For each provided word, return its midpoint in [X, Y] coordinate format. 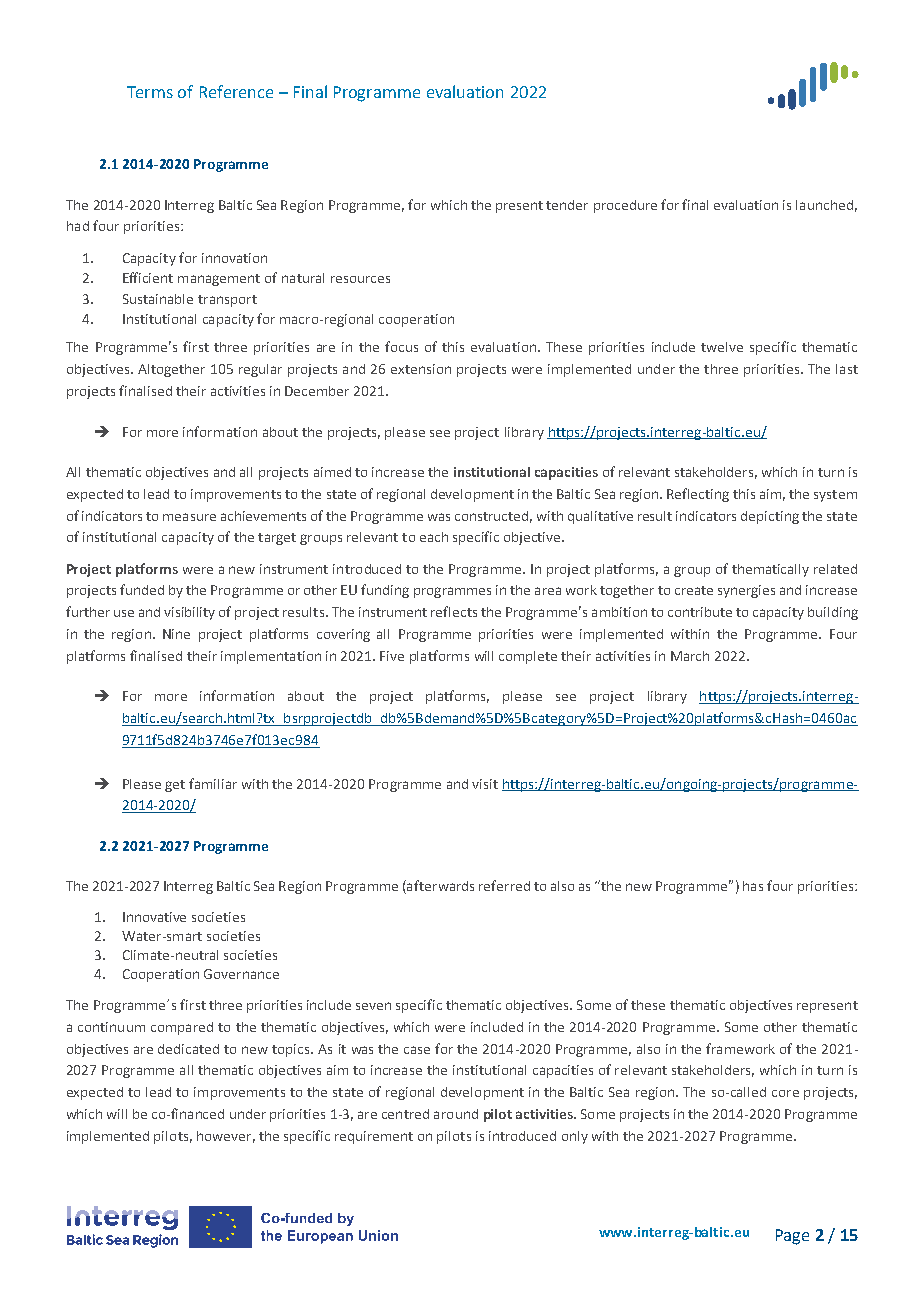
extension [421, 369]
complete [528, 657]
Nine [176, 634]
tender [567, 205]
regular [260, 370]
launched [824, 205]
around [456, 1114]
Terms [150, 92]
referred [504, 885]
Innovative [154, 917]
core [785, 1093]
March [690, 656]
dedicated [188, 1049]
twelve [722, 347]
